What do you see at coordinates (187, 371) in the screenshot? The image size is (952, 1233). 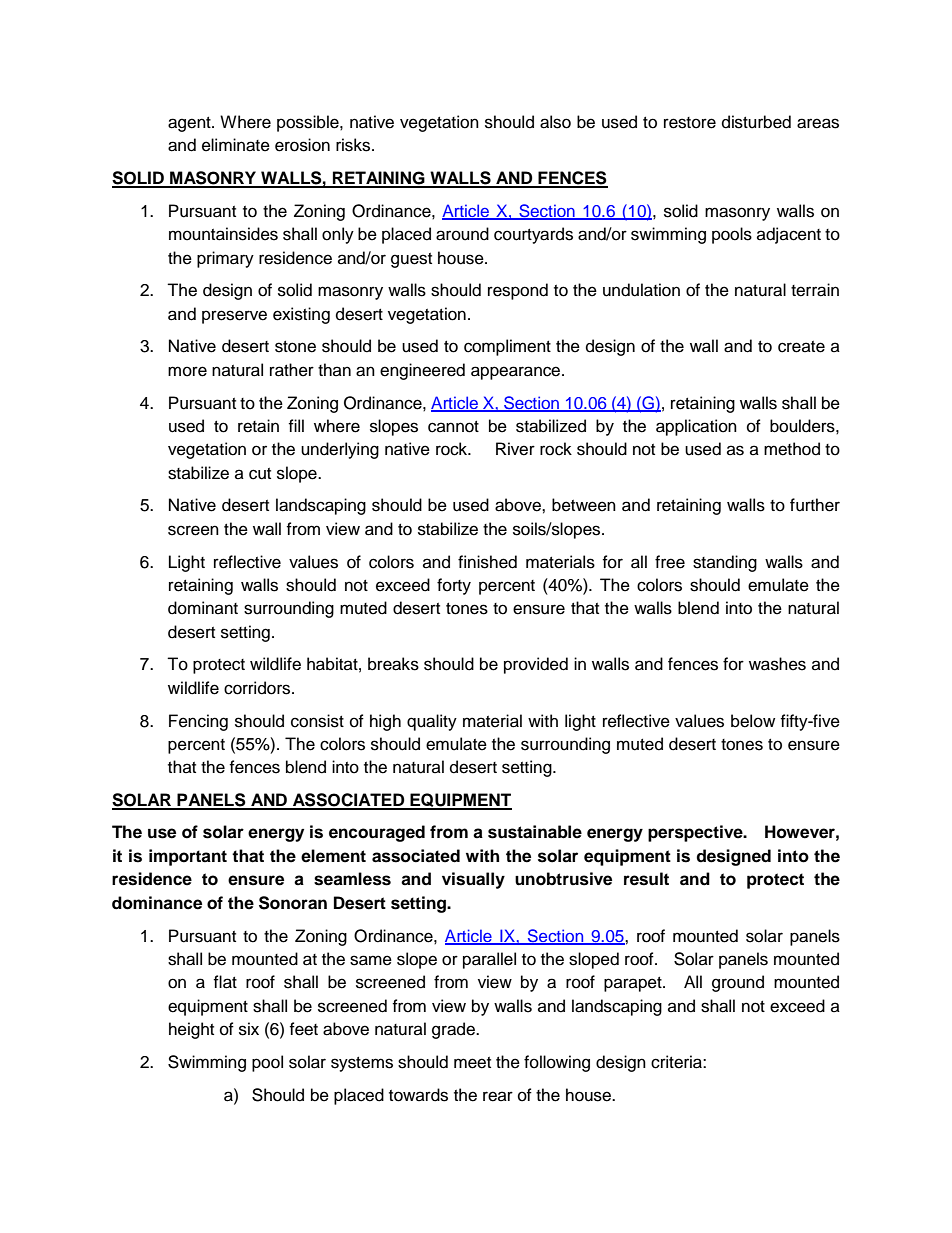 I see `more` at bounding box center [187, 371].
